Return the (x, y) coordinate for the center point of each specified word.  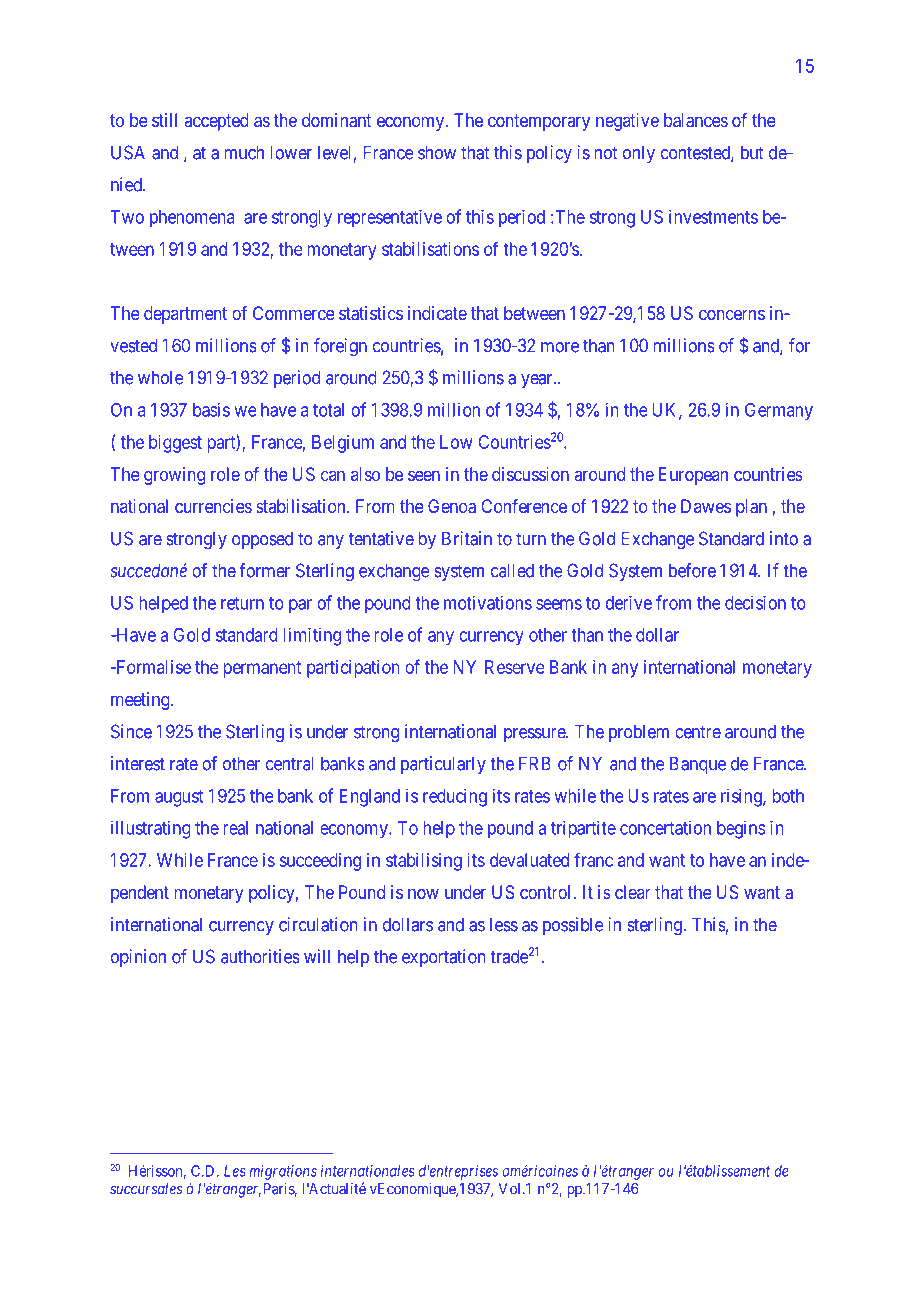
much (244, 152)
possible (573, 926)
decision (755, 602)
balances (696, 120)
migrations (283, 1172)
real (236, 828)
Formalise (152, 667)
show (437, 152)
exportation (443, 958)
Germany (779, 412)
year (538, 381)
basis (211, 409)
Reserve (515, 667)
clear (633, 892)
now (423, 894)
